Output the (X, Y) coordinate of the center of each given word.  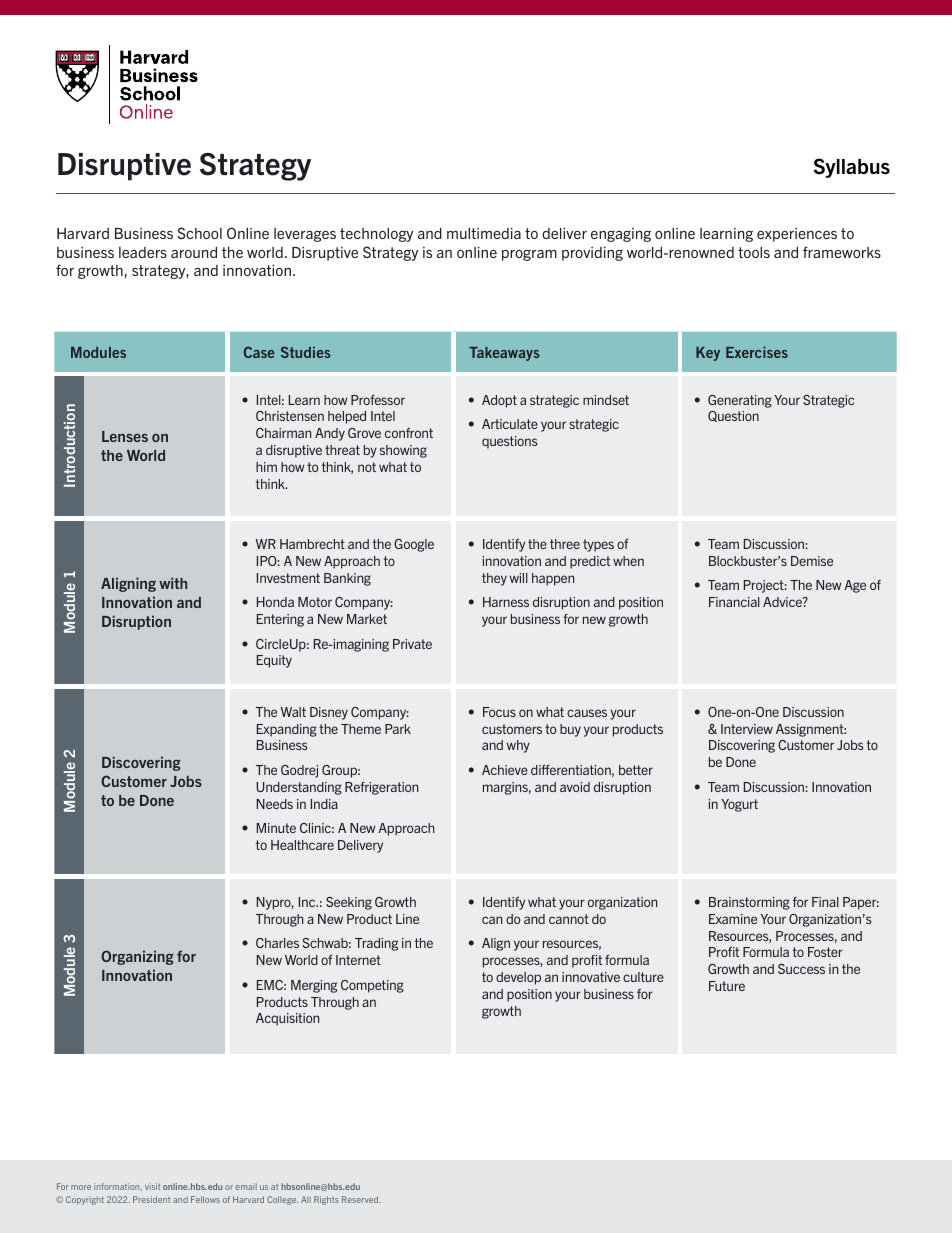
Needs (275, 804)
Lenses (125, 436)
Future (727, 986)
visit (152, 1186)
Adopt (499, 401)
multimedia (484, 233)
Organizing (137, 957)
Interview (747, 729)
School (199, 233)
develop (518, 978)
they (494, 579)
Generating (740, 401)
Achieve (505, 770)
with (173, 583)
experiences (797, 235)
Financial (734, 602)
